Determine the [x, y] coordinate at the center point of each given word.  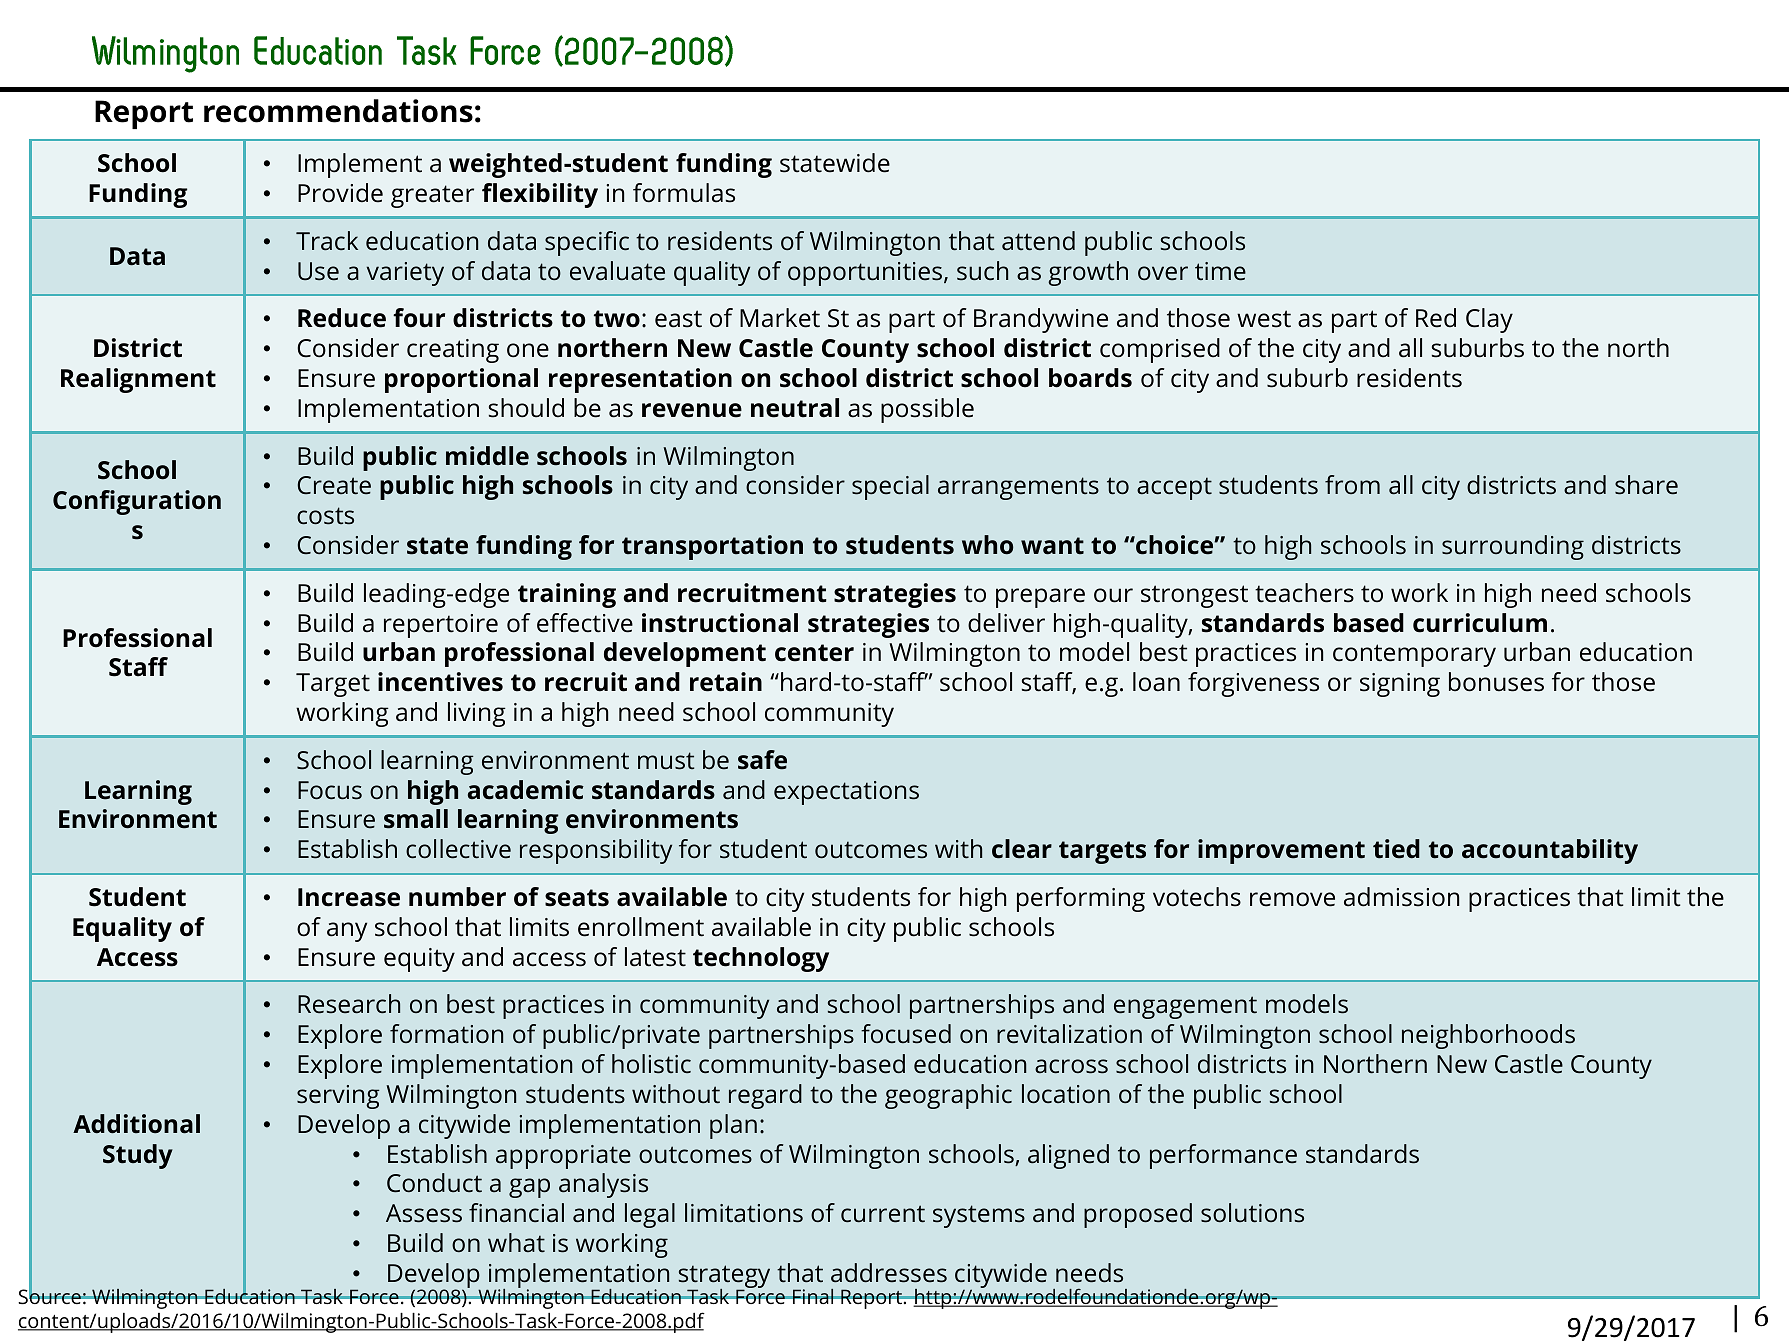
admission [1401, 897]
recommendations [338, 111]
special [890, 487]
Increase [349, 897]
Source [50, 1296]
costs [325, 516]
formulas [684, 193]
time [1220, 271]
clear [1022, 849]
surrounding [1513, 547]
